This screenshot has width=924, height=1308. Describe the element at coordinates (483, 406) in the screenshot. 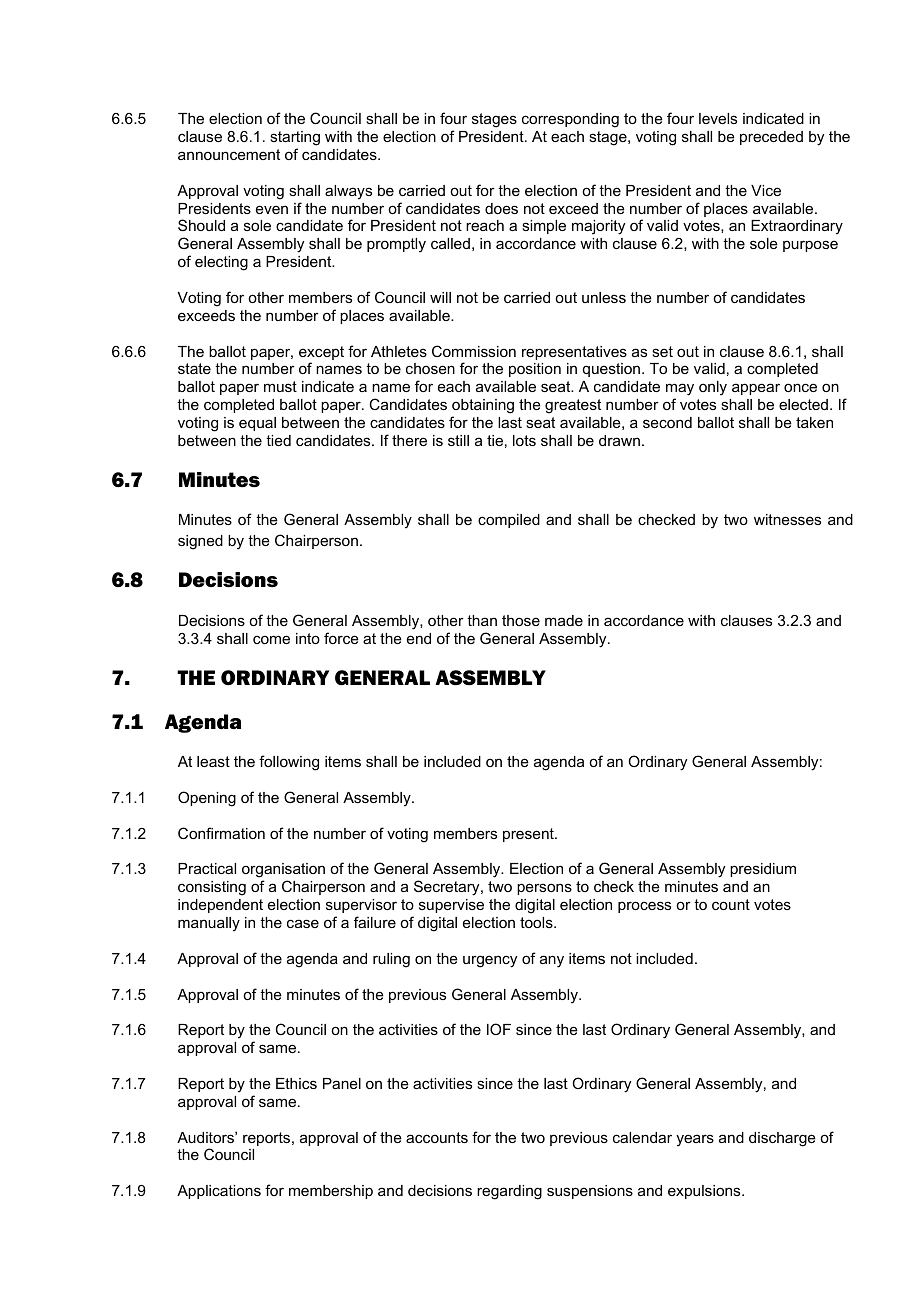

I see `obtaining` at that location.
